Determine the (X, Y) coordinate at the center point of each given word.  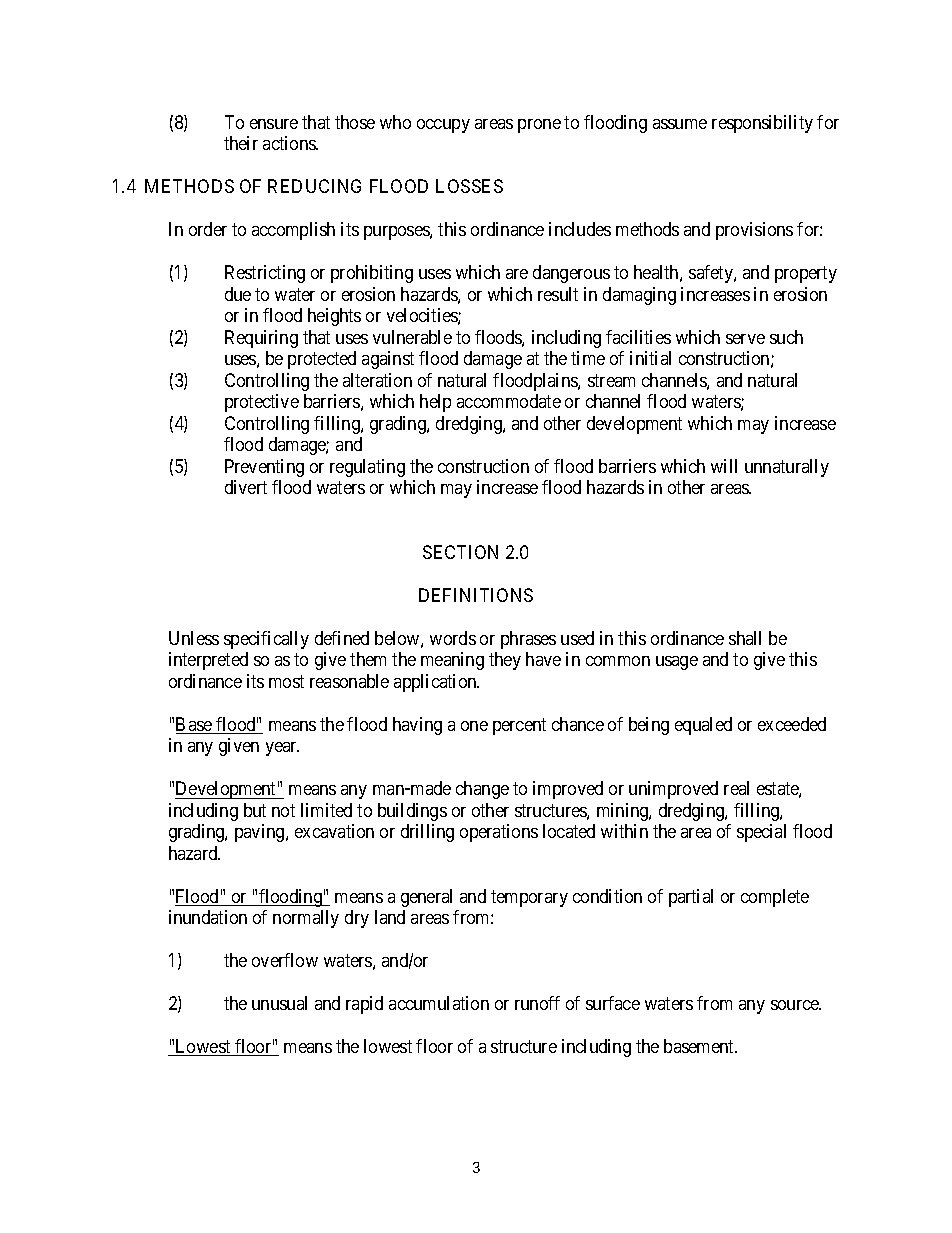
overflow (285, 960)
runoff (537, 1003)
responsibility (762, 124)
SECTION (460, 552)
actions (290, 143)
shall (745, 638)
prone (539, 126)
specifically (266, 640)
